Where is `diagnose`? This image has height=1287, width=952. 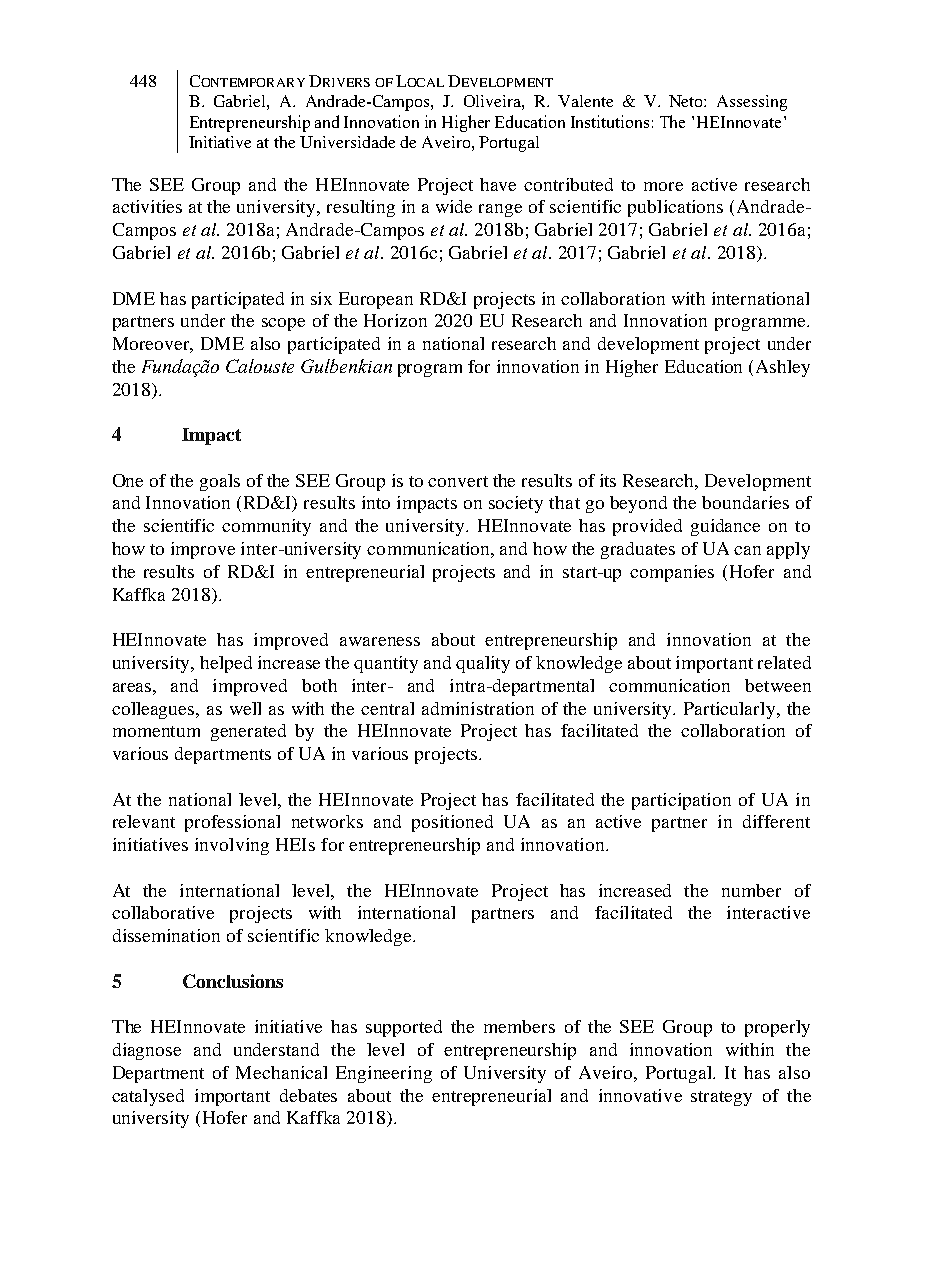
diagnose is located at coordinates (147, 1051).
